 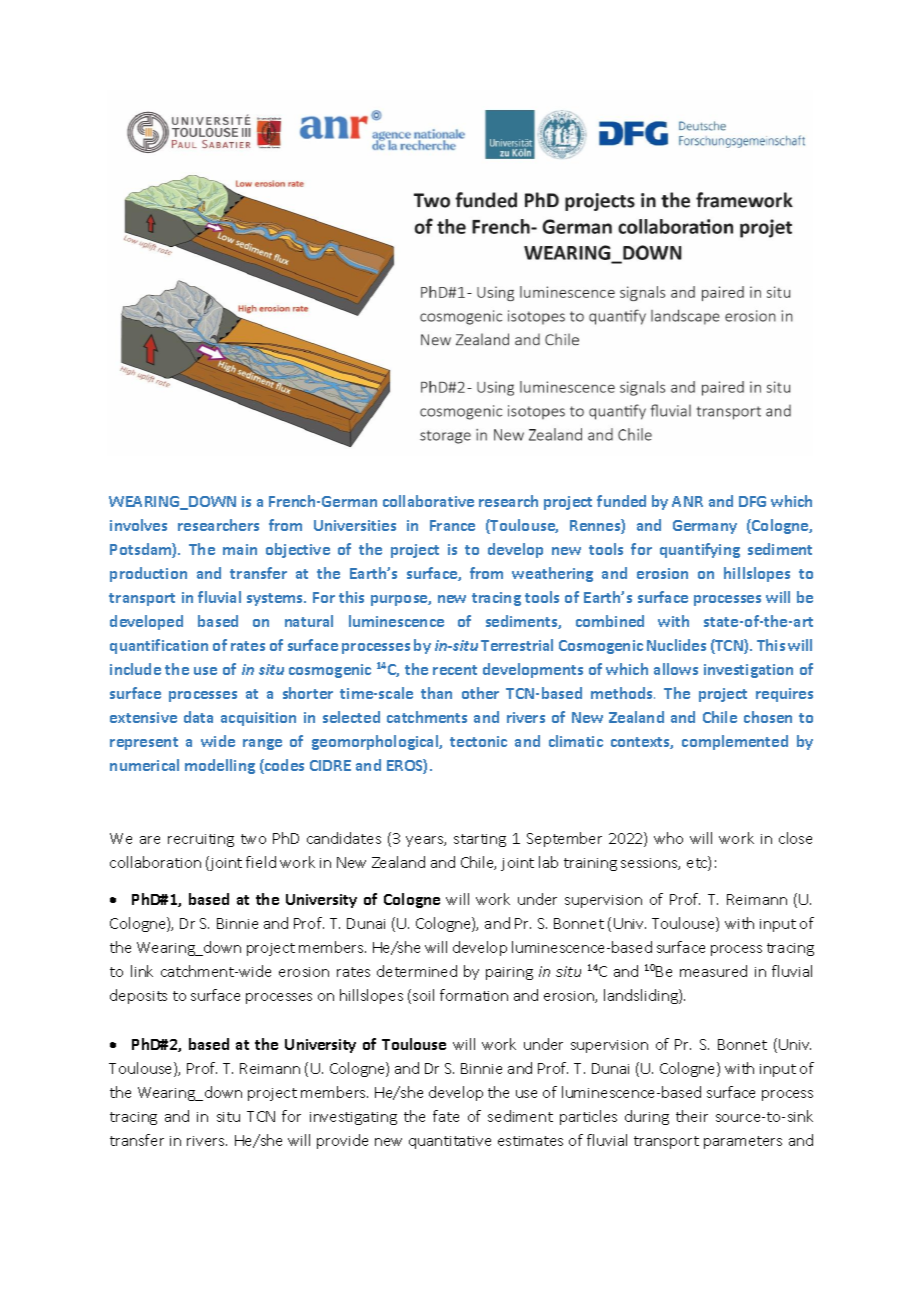 What do you see at coordinates (201, 840) in the screenshot?
I see `recruiting` at bounding box center [201, 840].
